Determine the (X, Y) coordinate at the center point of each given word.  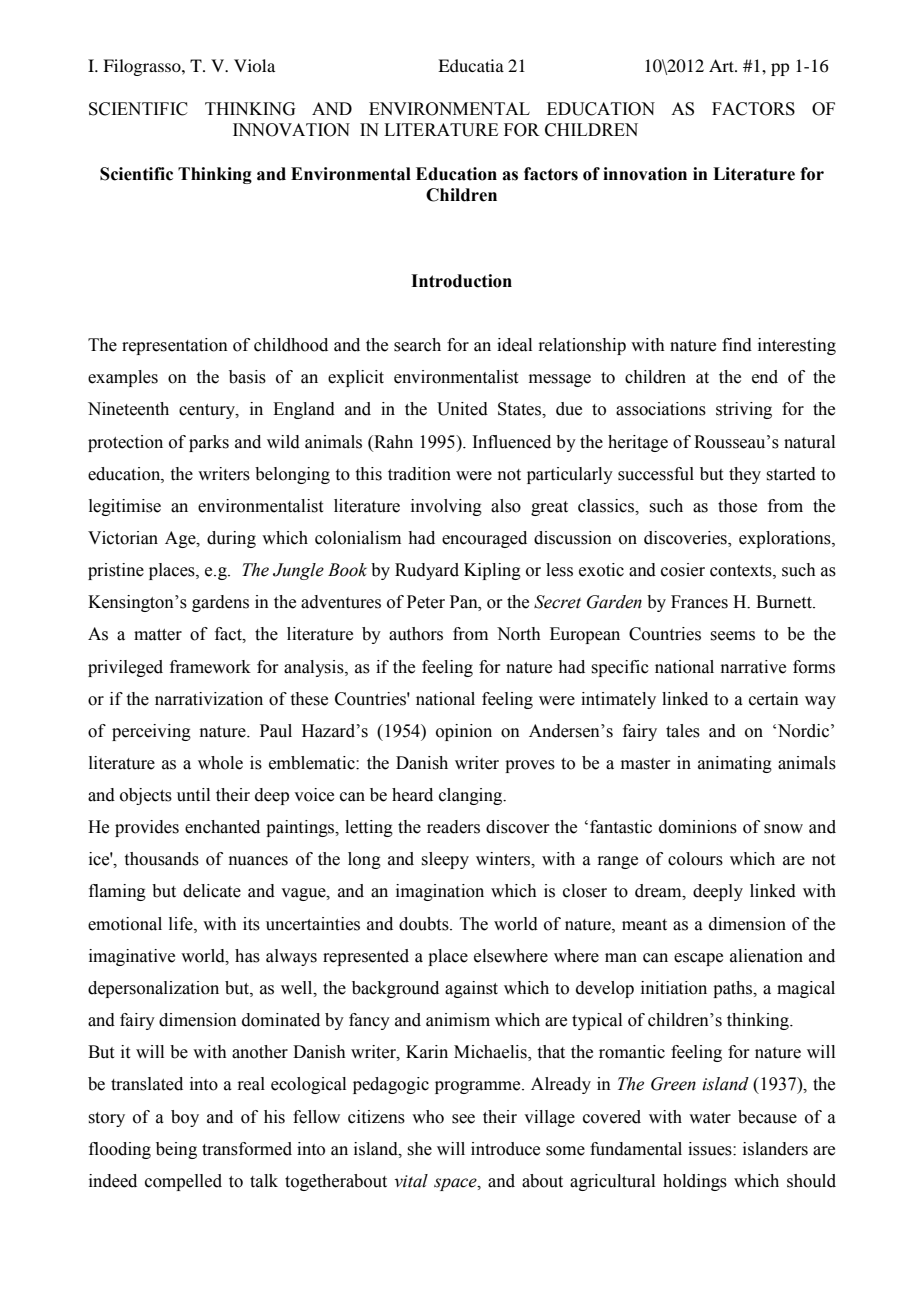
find (737, 345)
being (176, 1150)
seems (732, 636)
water (710, 1118)
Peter (426, 602)
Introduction (461, 281)
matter (158, 635)
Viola (254, 65)
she (419, 1149)
